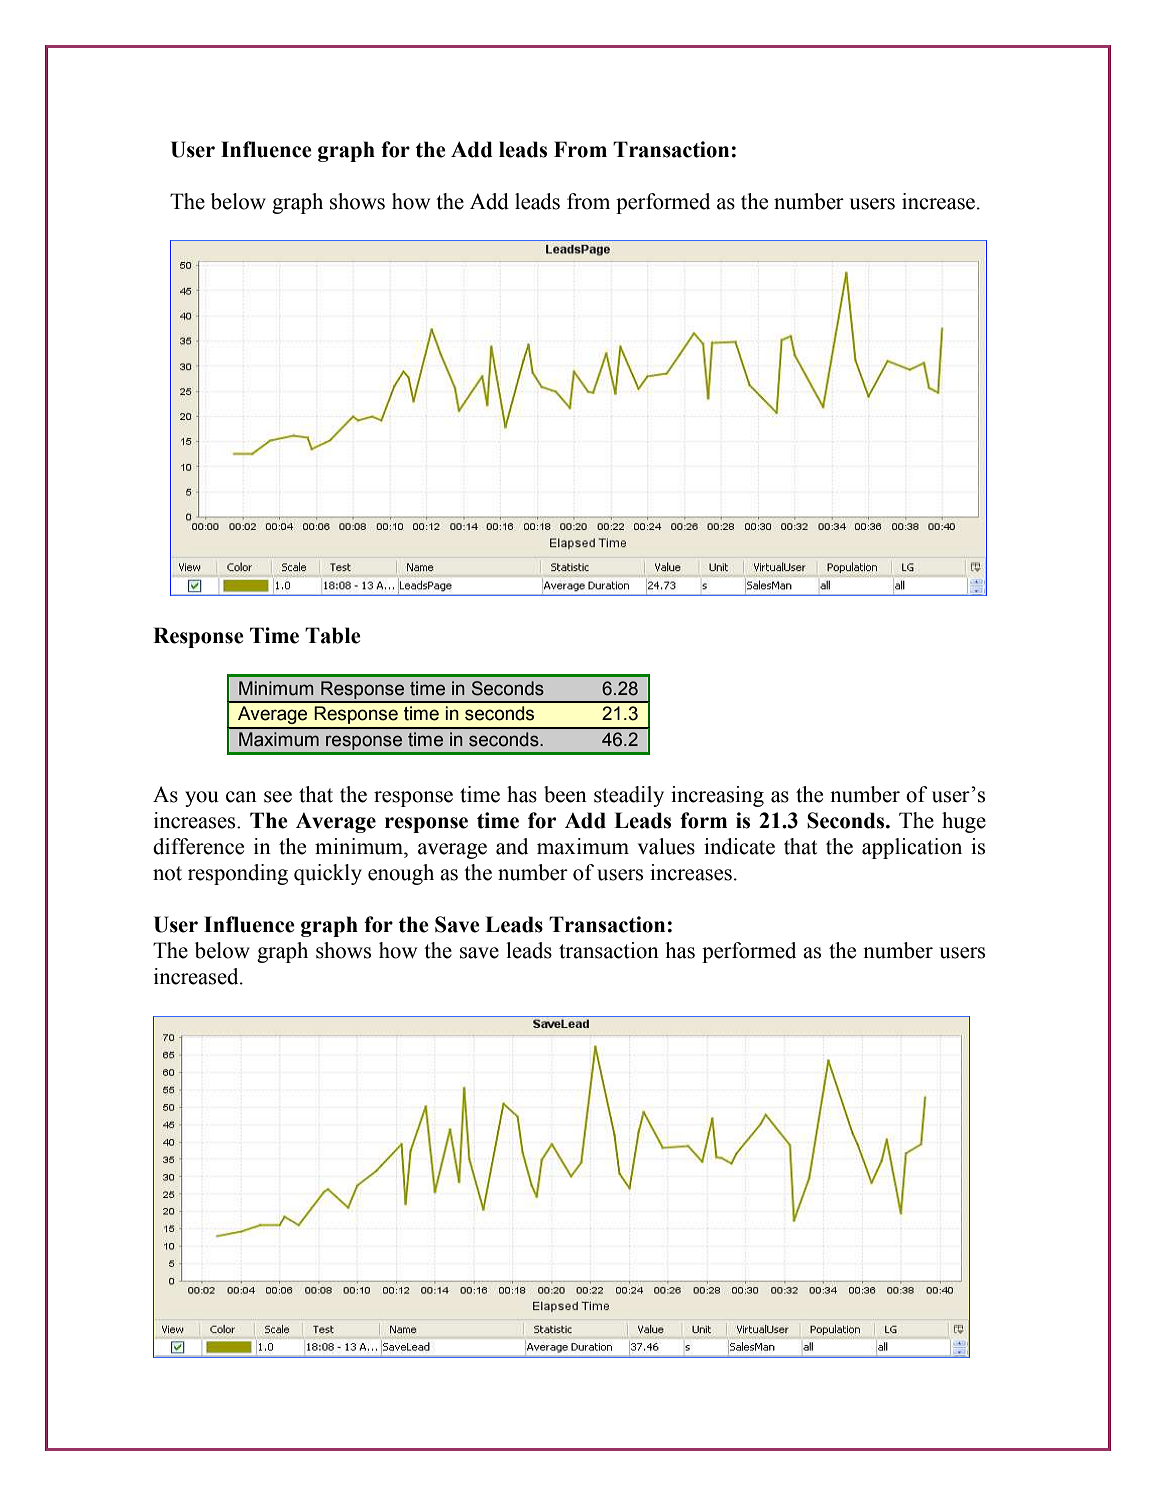 The image size is (1156, 1496). What do you see at coordinates (333, 635) in the screenshot?
I see `Table` at bounding box center [333, 635].
